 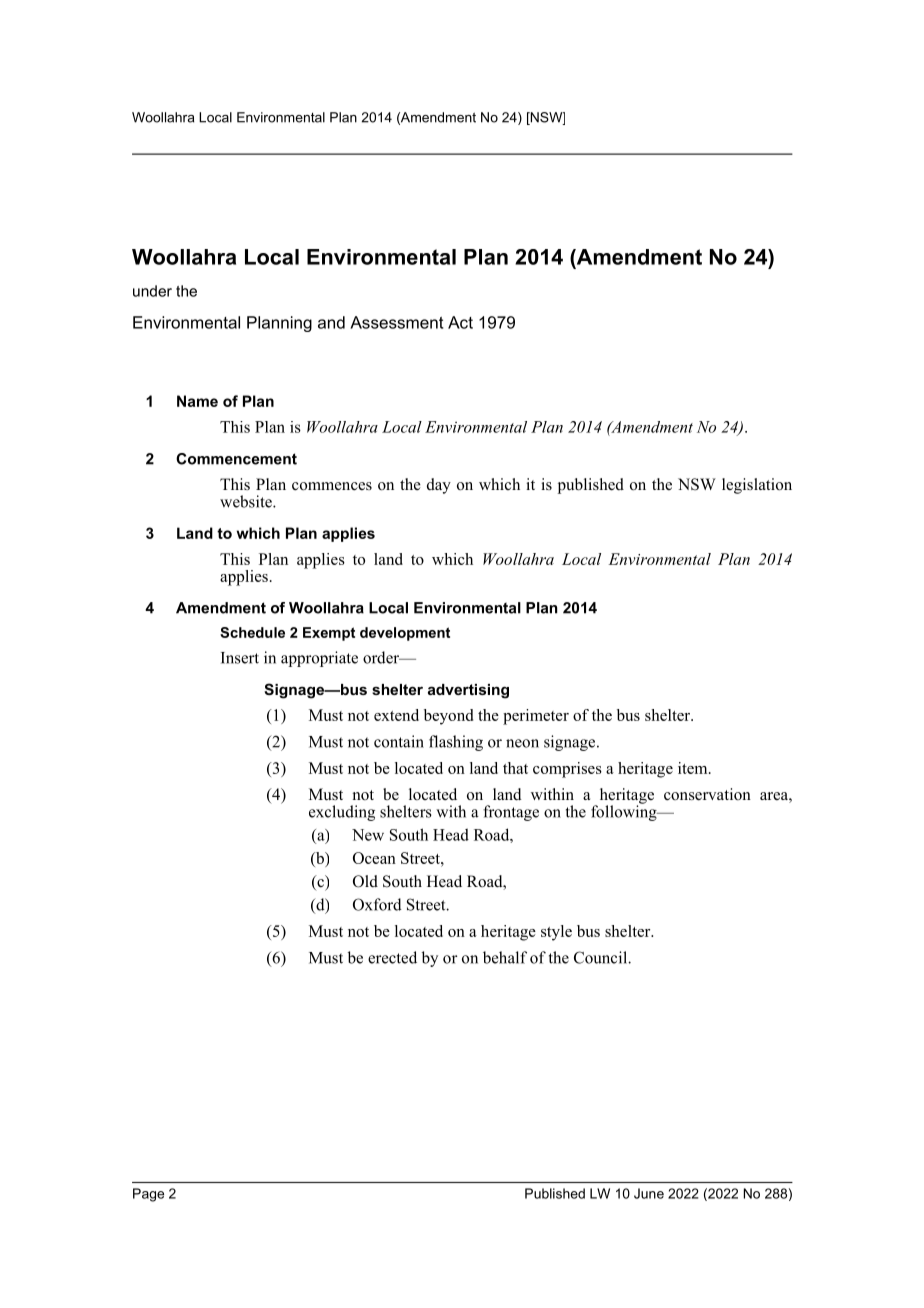 What do you see at coordinates (460, 322) in the screenshot?
I see `Act` at bounding box center [460, 322].
